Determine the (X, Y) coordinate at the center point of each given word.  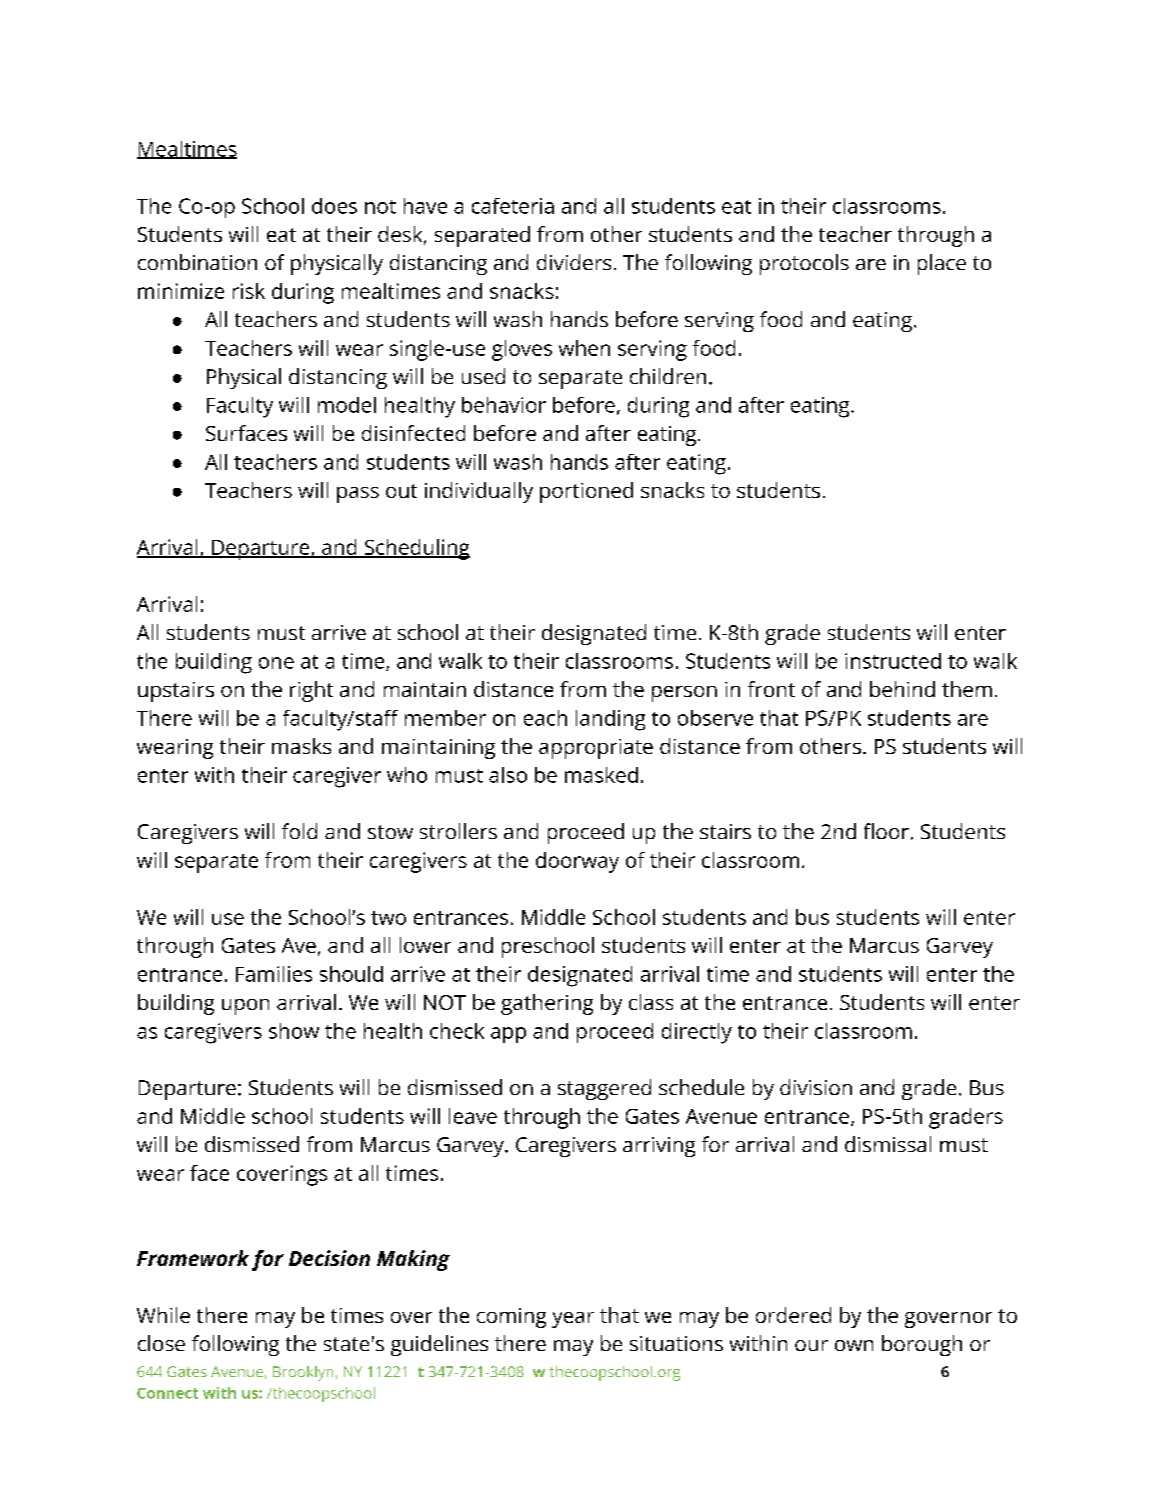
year (573, 1320)
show (294, 1031)
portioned (586, 492)
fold (299, 831)
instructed (893, 661)
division (816, 1087)
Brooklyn (303, 1373)
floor (886, 831)
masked (601, 775)
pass (358, 495)
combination (197, 262)
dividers (574, 262)
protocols (804, 264)
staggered (604, 1089)
